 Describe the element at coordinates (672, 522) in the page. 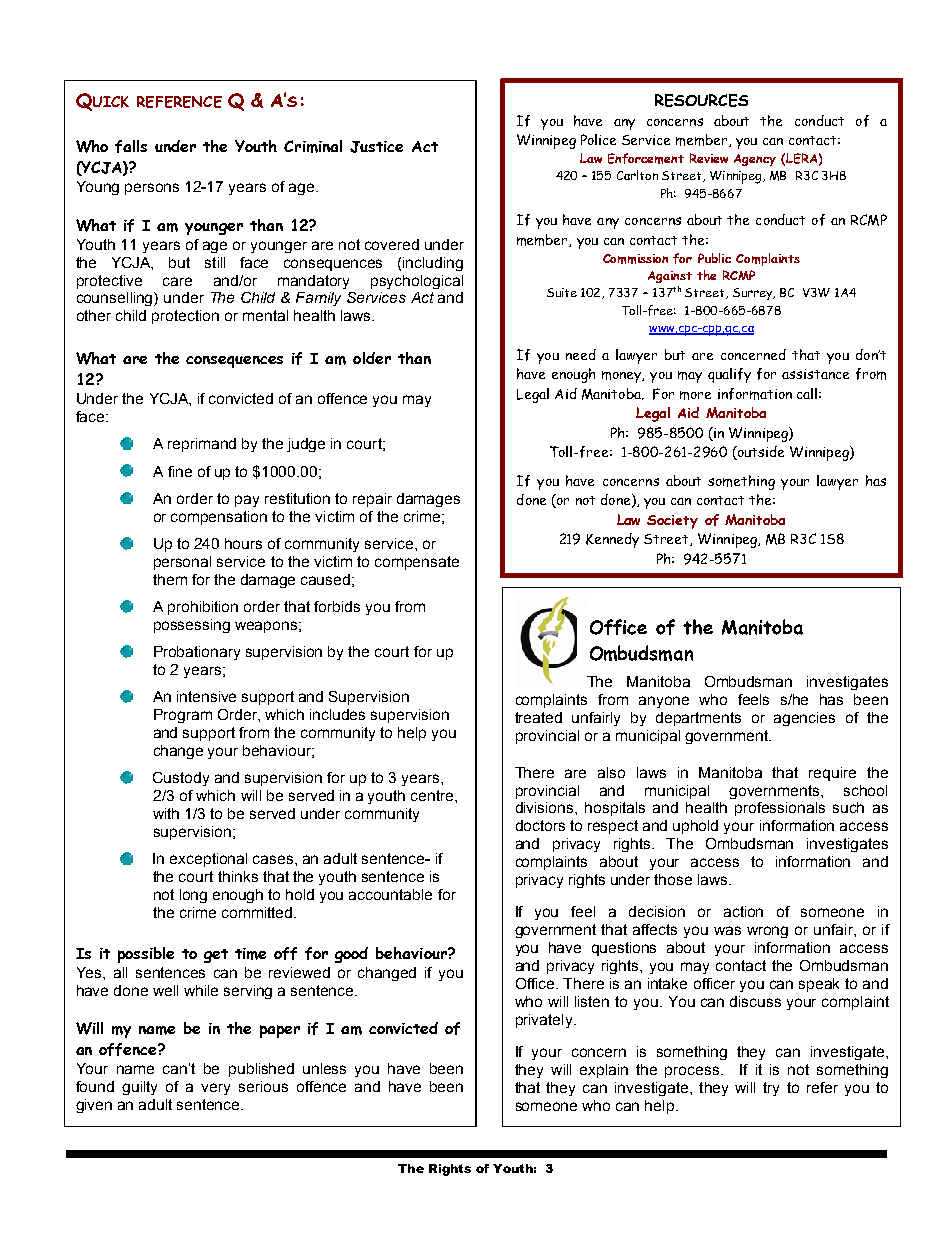

I see `Society` at that location.
